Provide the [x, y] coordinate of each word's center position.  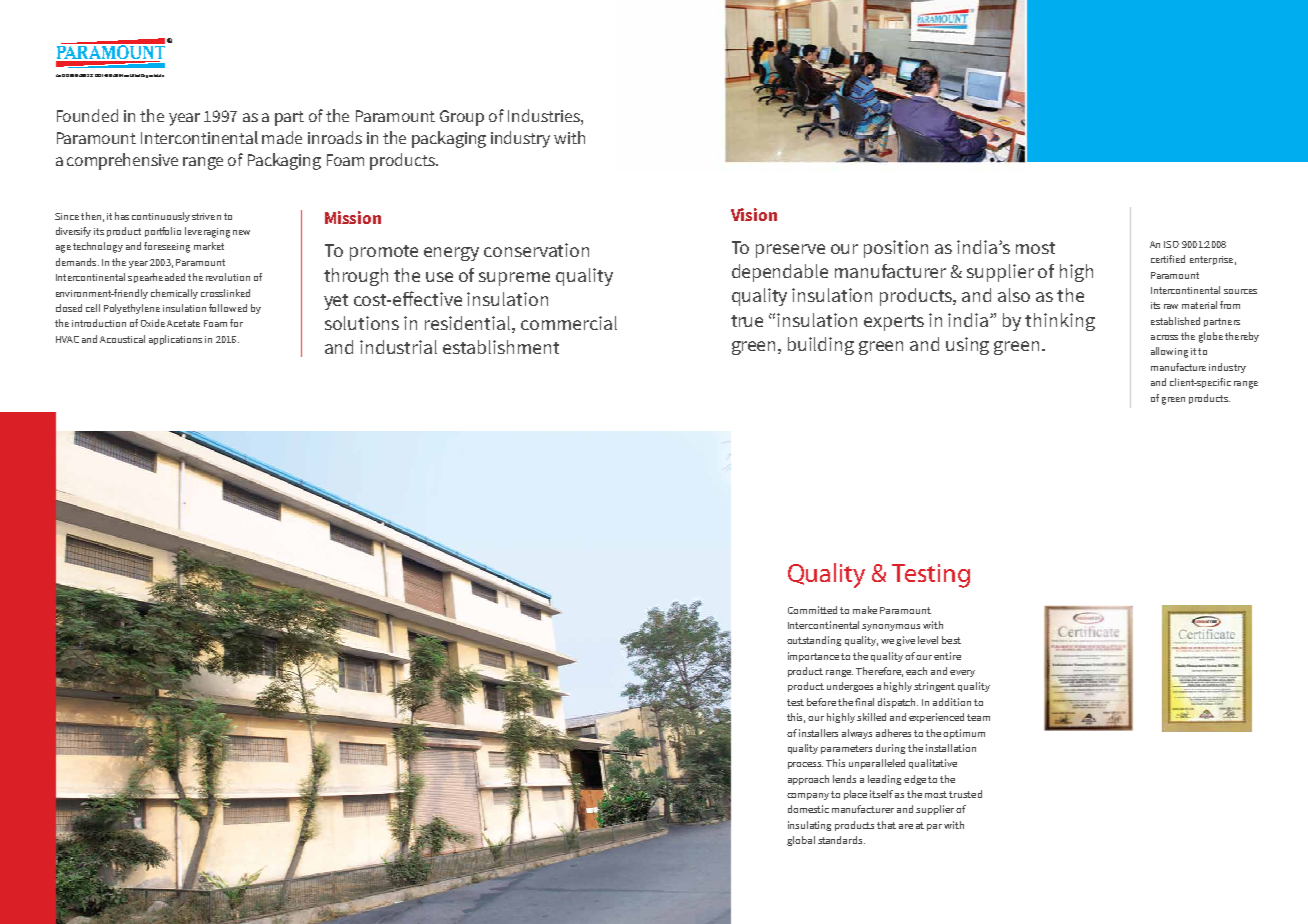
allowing [1169, 352]
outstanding [814, 641]
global [801, 841]
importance [813, 657]
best [951, 640]
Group [462, 118]
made [282, 137]
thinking [1060, 322]
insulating [809, 826]
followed [228, 308]
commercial [569, 323]
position [896, 249]
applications [175, 340]
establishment [501, 347]
